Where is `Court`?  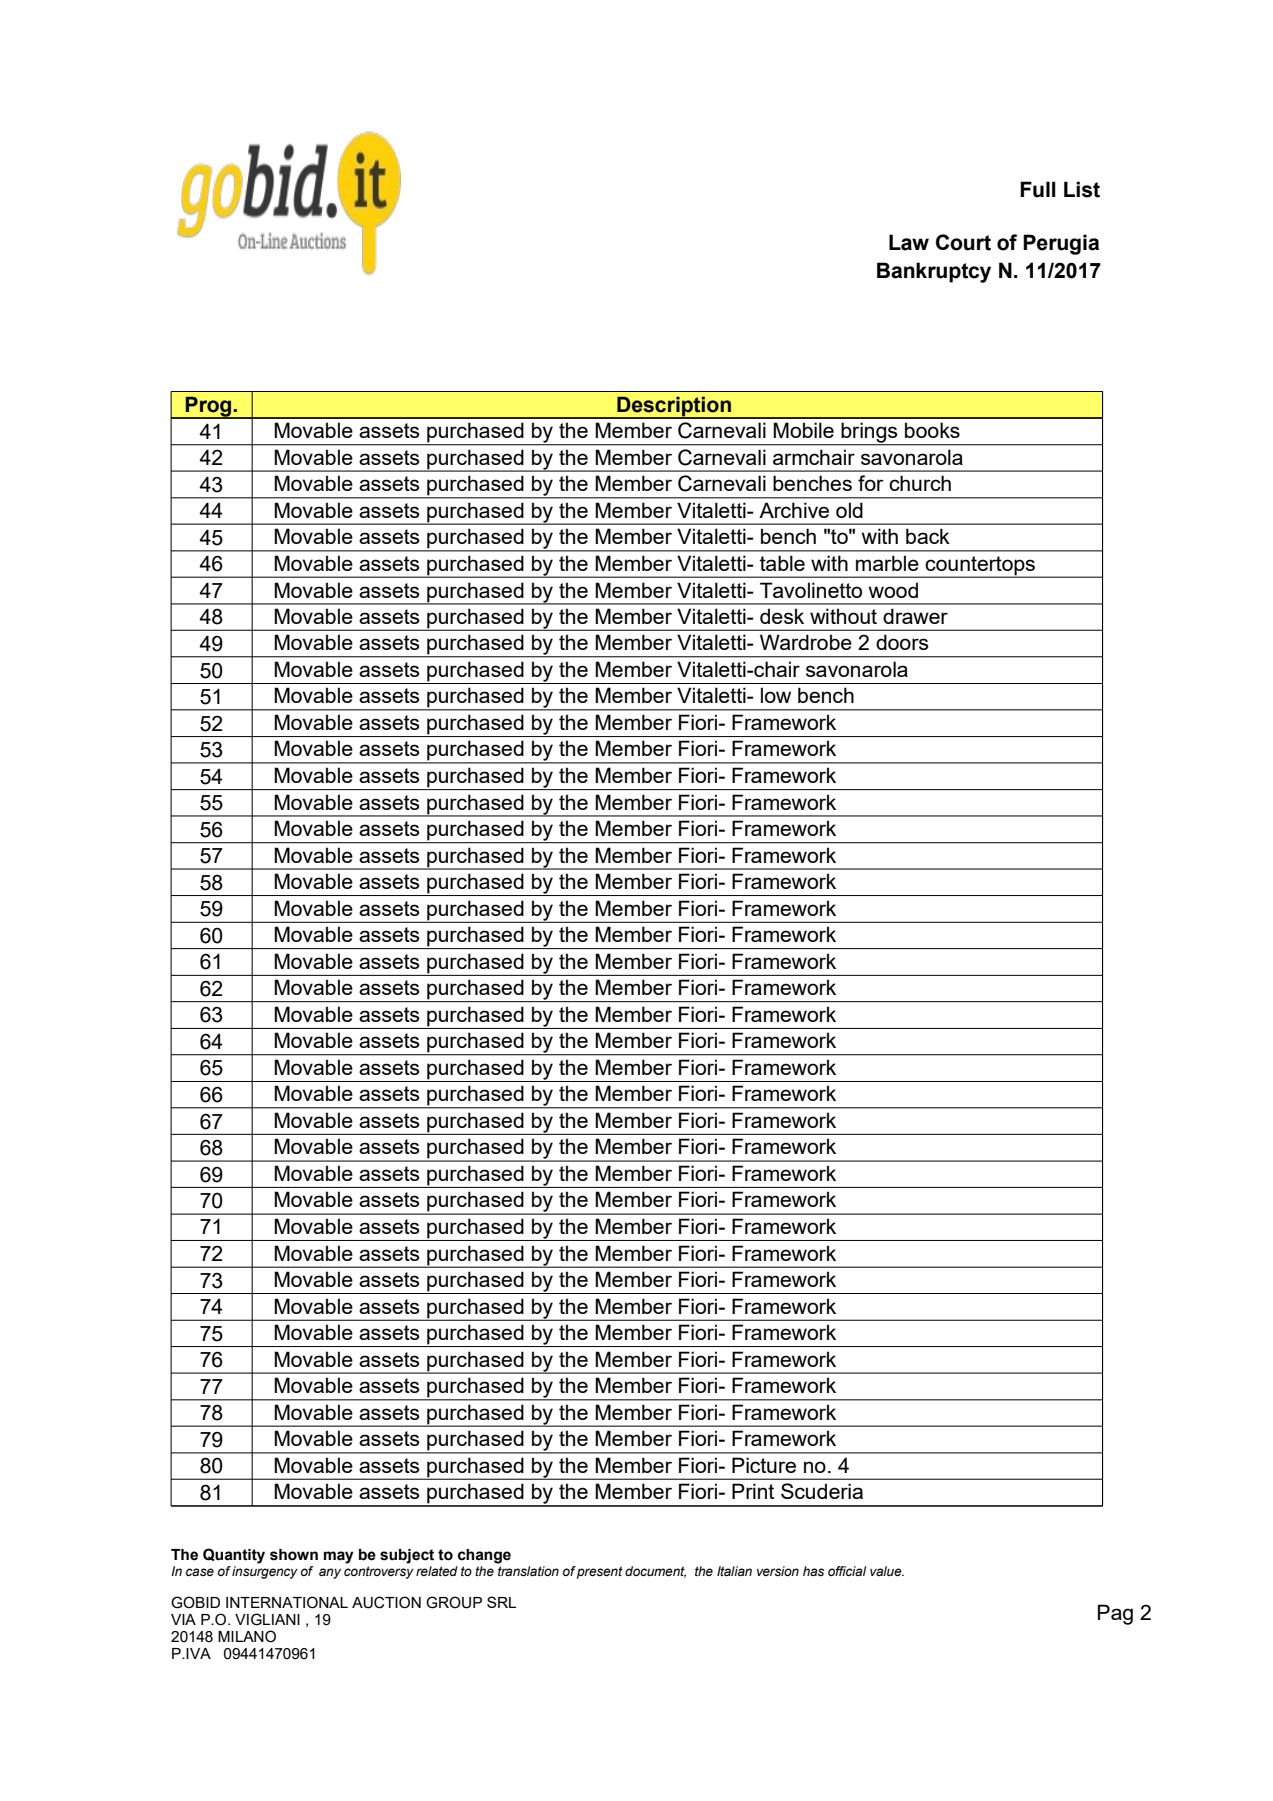 Court is located at coordinates (963, 242).
